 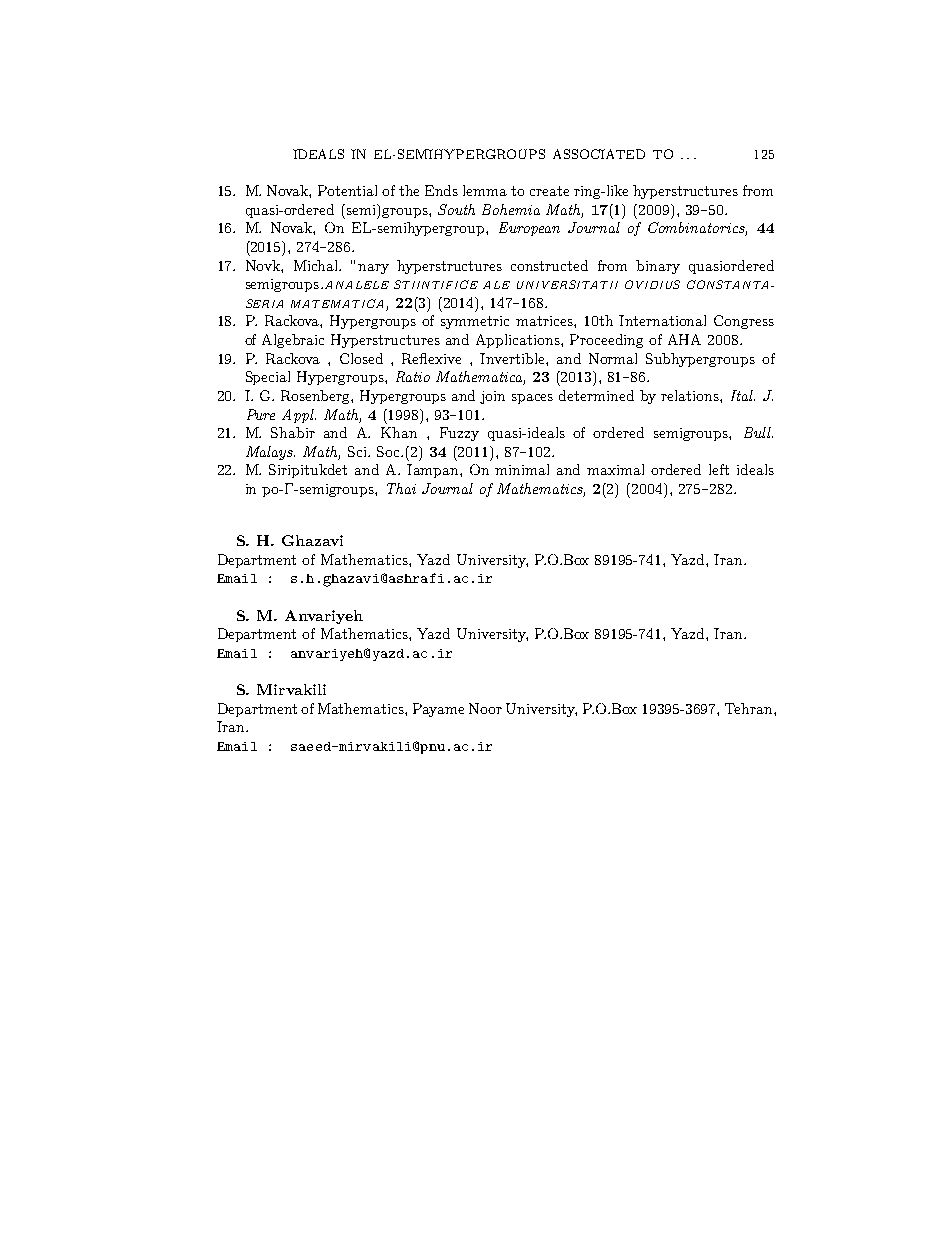 What do you see at coordinates (293, 341) in the screenshot?
I see `Algebraic` at bounding box center [293, 341].
